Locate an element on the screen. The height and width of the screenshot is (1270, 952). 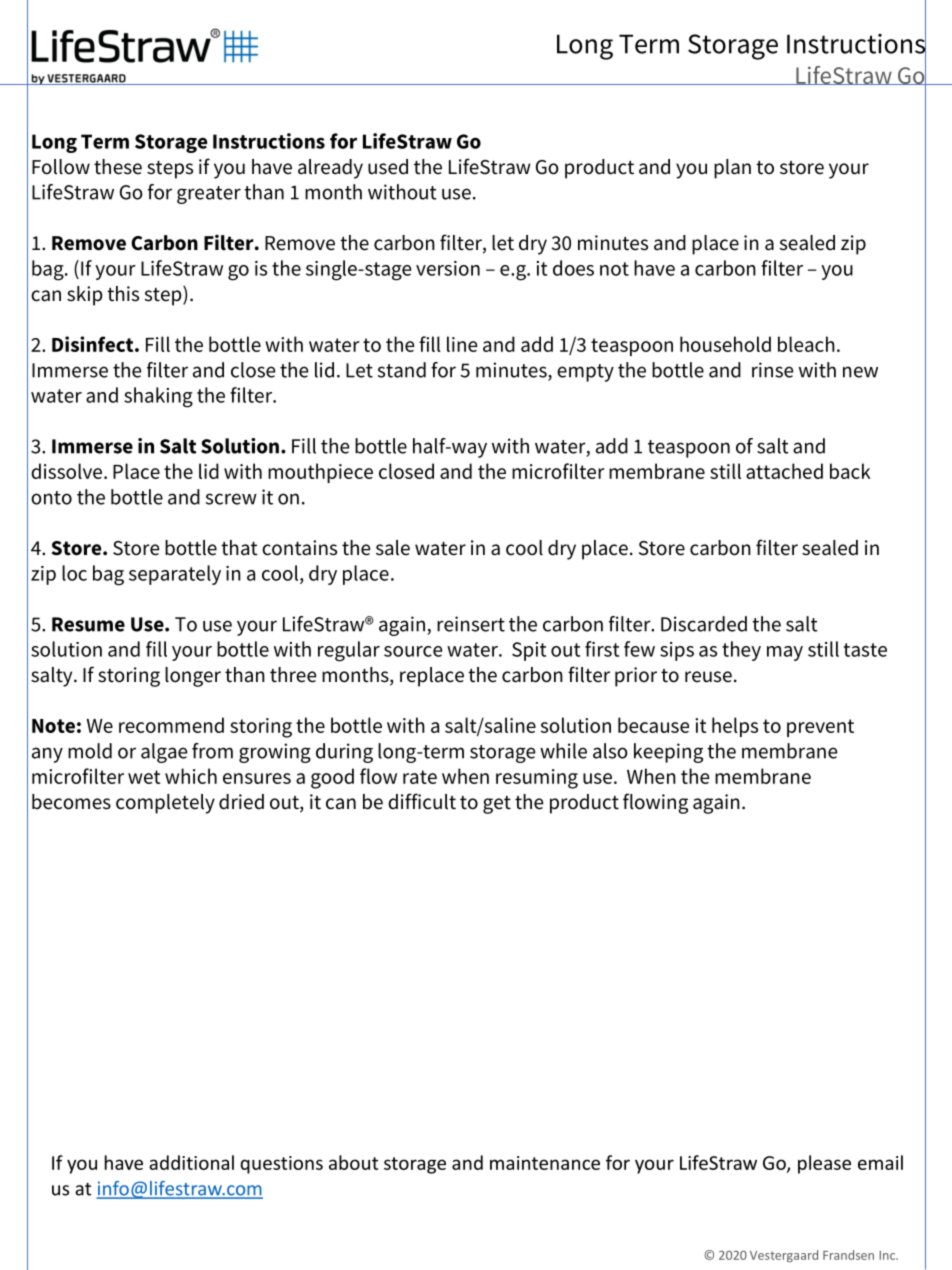
source is located at coordinates (413, 651).
